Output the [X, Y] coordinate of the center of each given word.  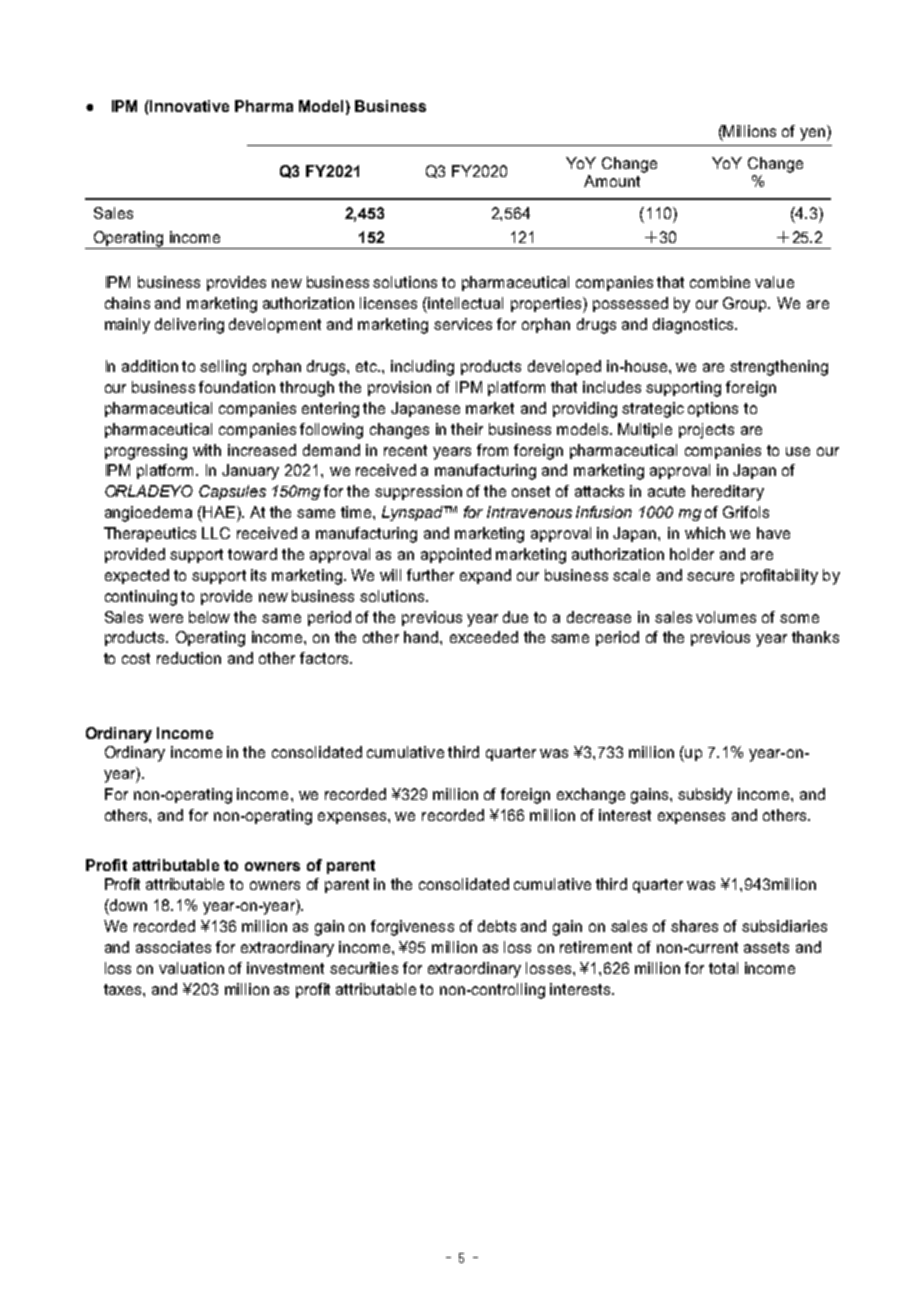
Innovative [188, 106]
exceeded [484, 637]
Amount [612, 181]
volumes [726, 617]
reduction [189, 658]
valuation [191, 968]
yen [812, 134]
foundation [237, 387]
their [467, 429]
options [713, 409]
